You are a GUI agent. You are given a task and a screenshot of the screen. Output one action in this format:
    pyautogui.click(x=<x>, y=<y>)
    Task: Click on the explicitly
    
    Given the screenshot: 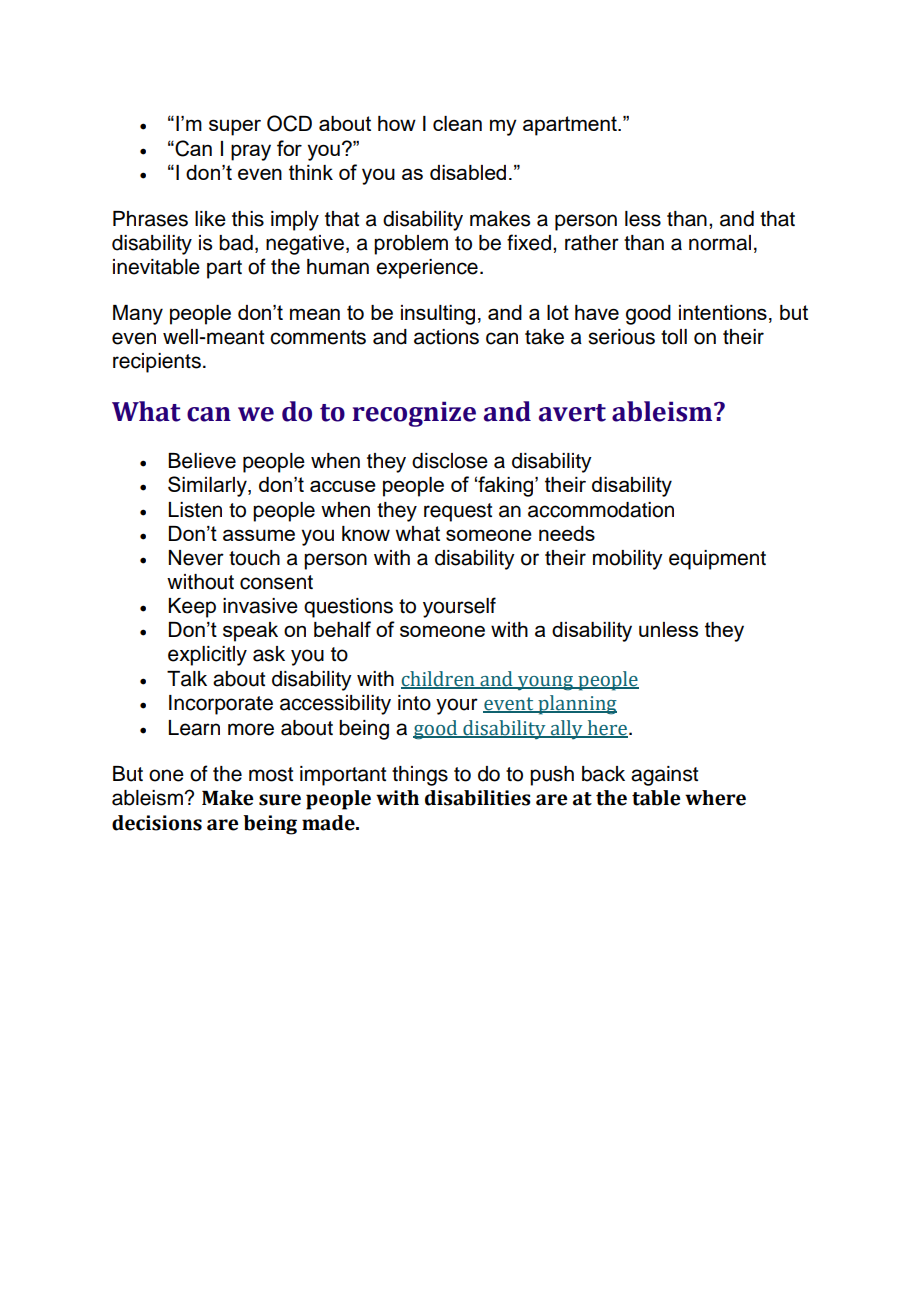 What is the action you would take?
    pyautogui.click(x=207, y=656)
